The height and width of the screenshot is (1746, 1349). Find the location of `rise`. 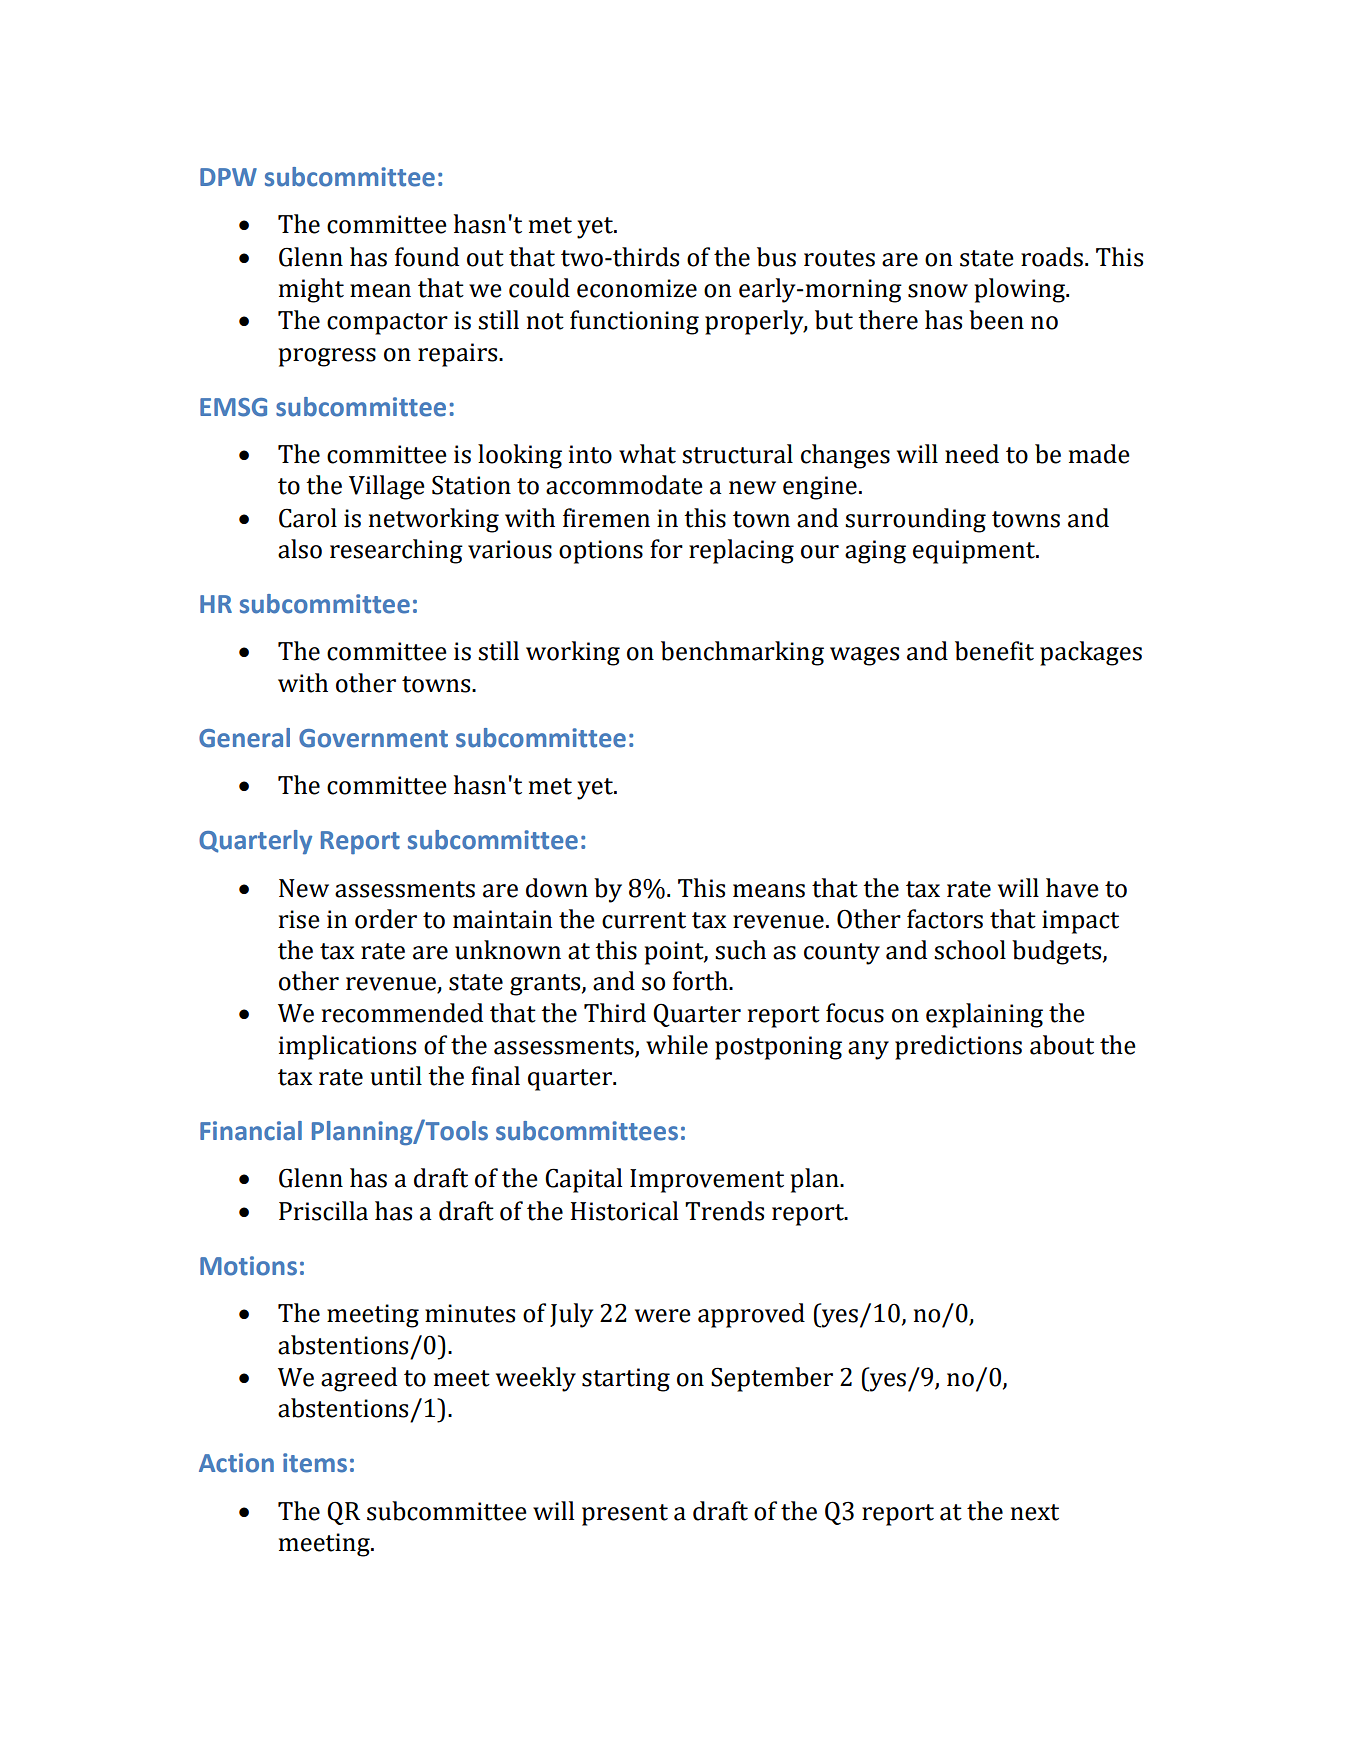

rise is located at coordinates (299, 919).
